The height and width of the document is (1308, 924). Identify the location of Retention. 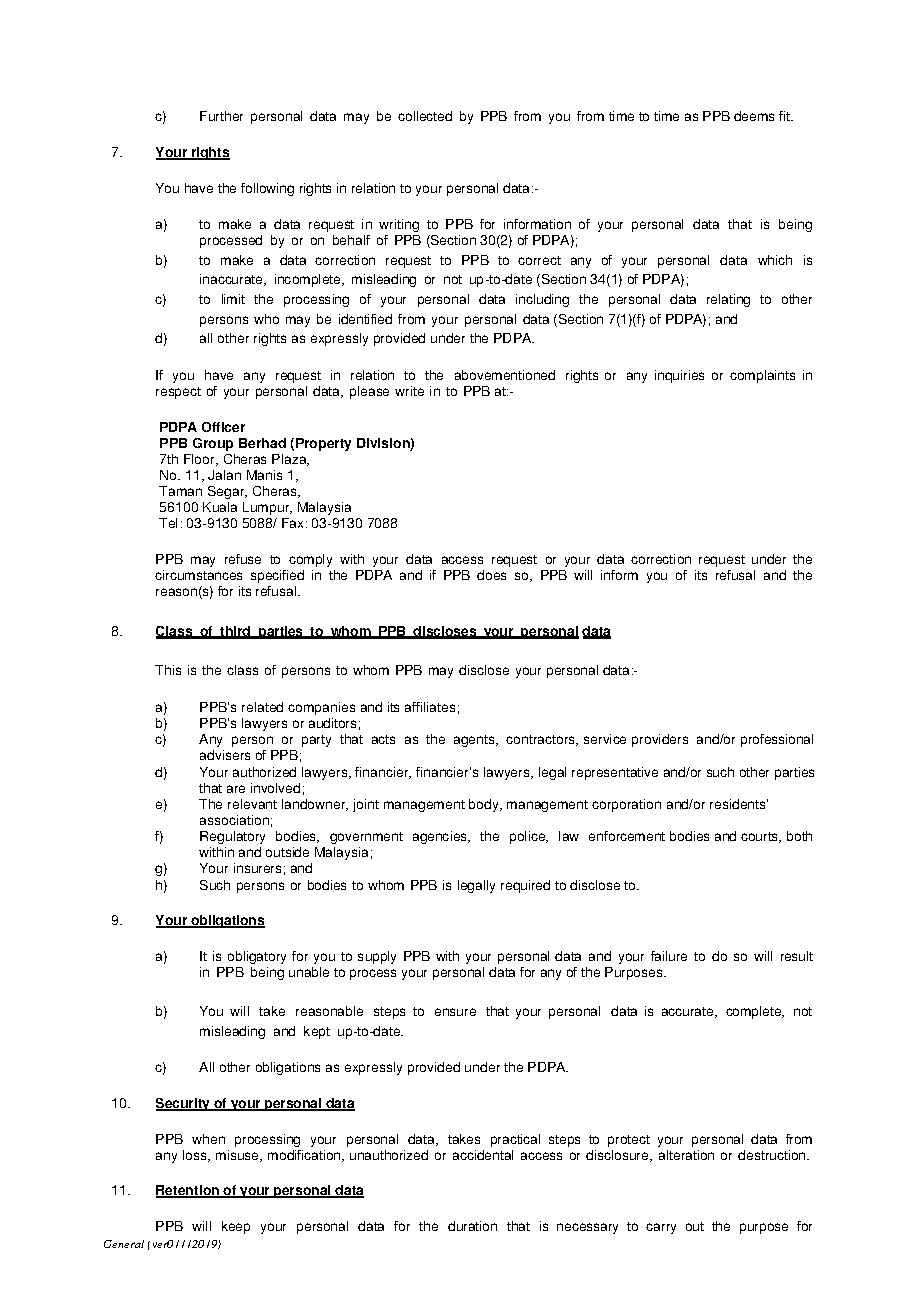
(188, 1191).
